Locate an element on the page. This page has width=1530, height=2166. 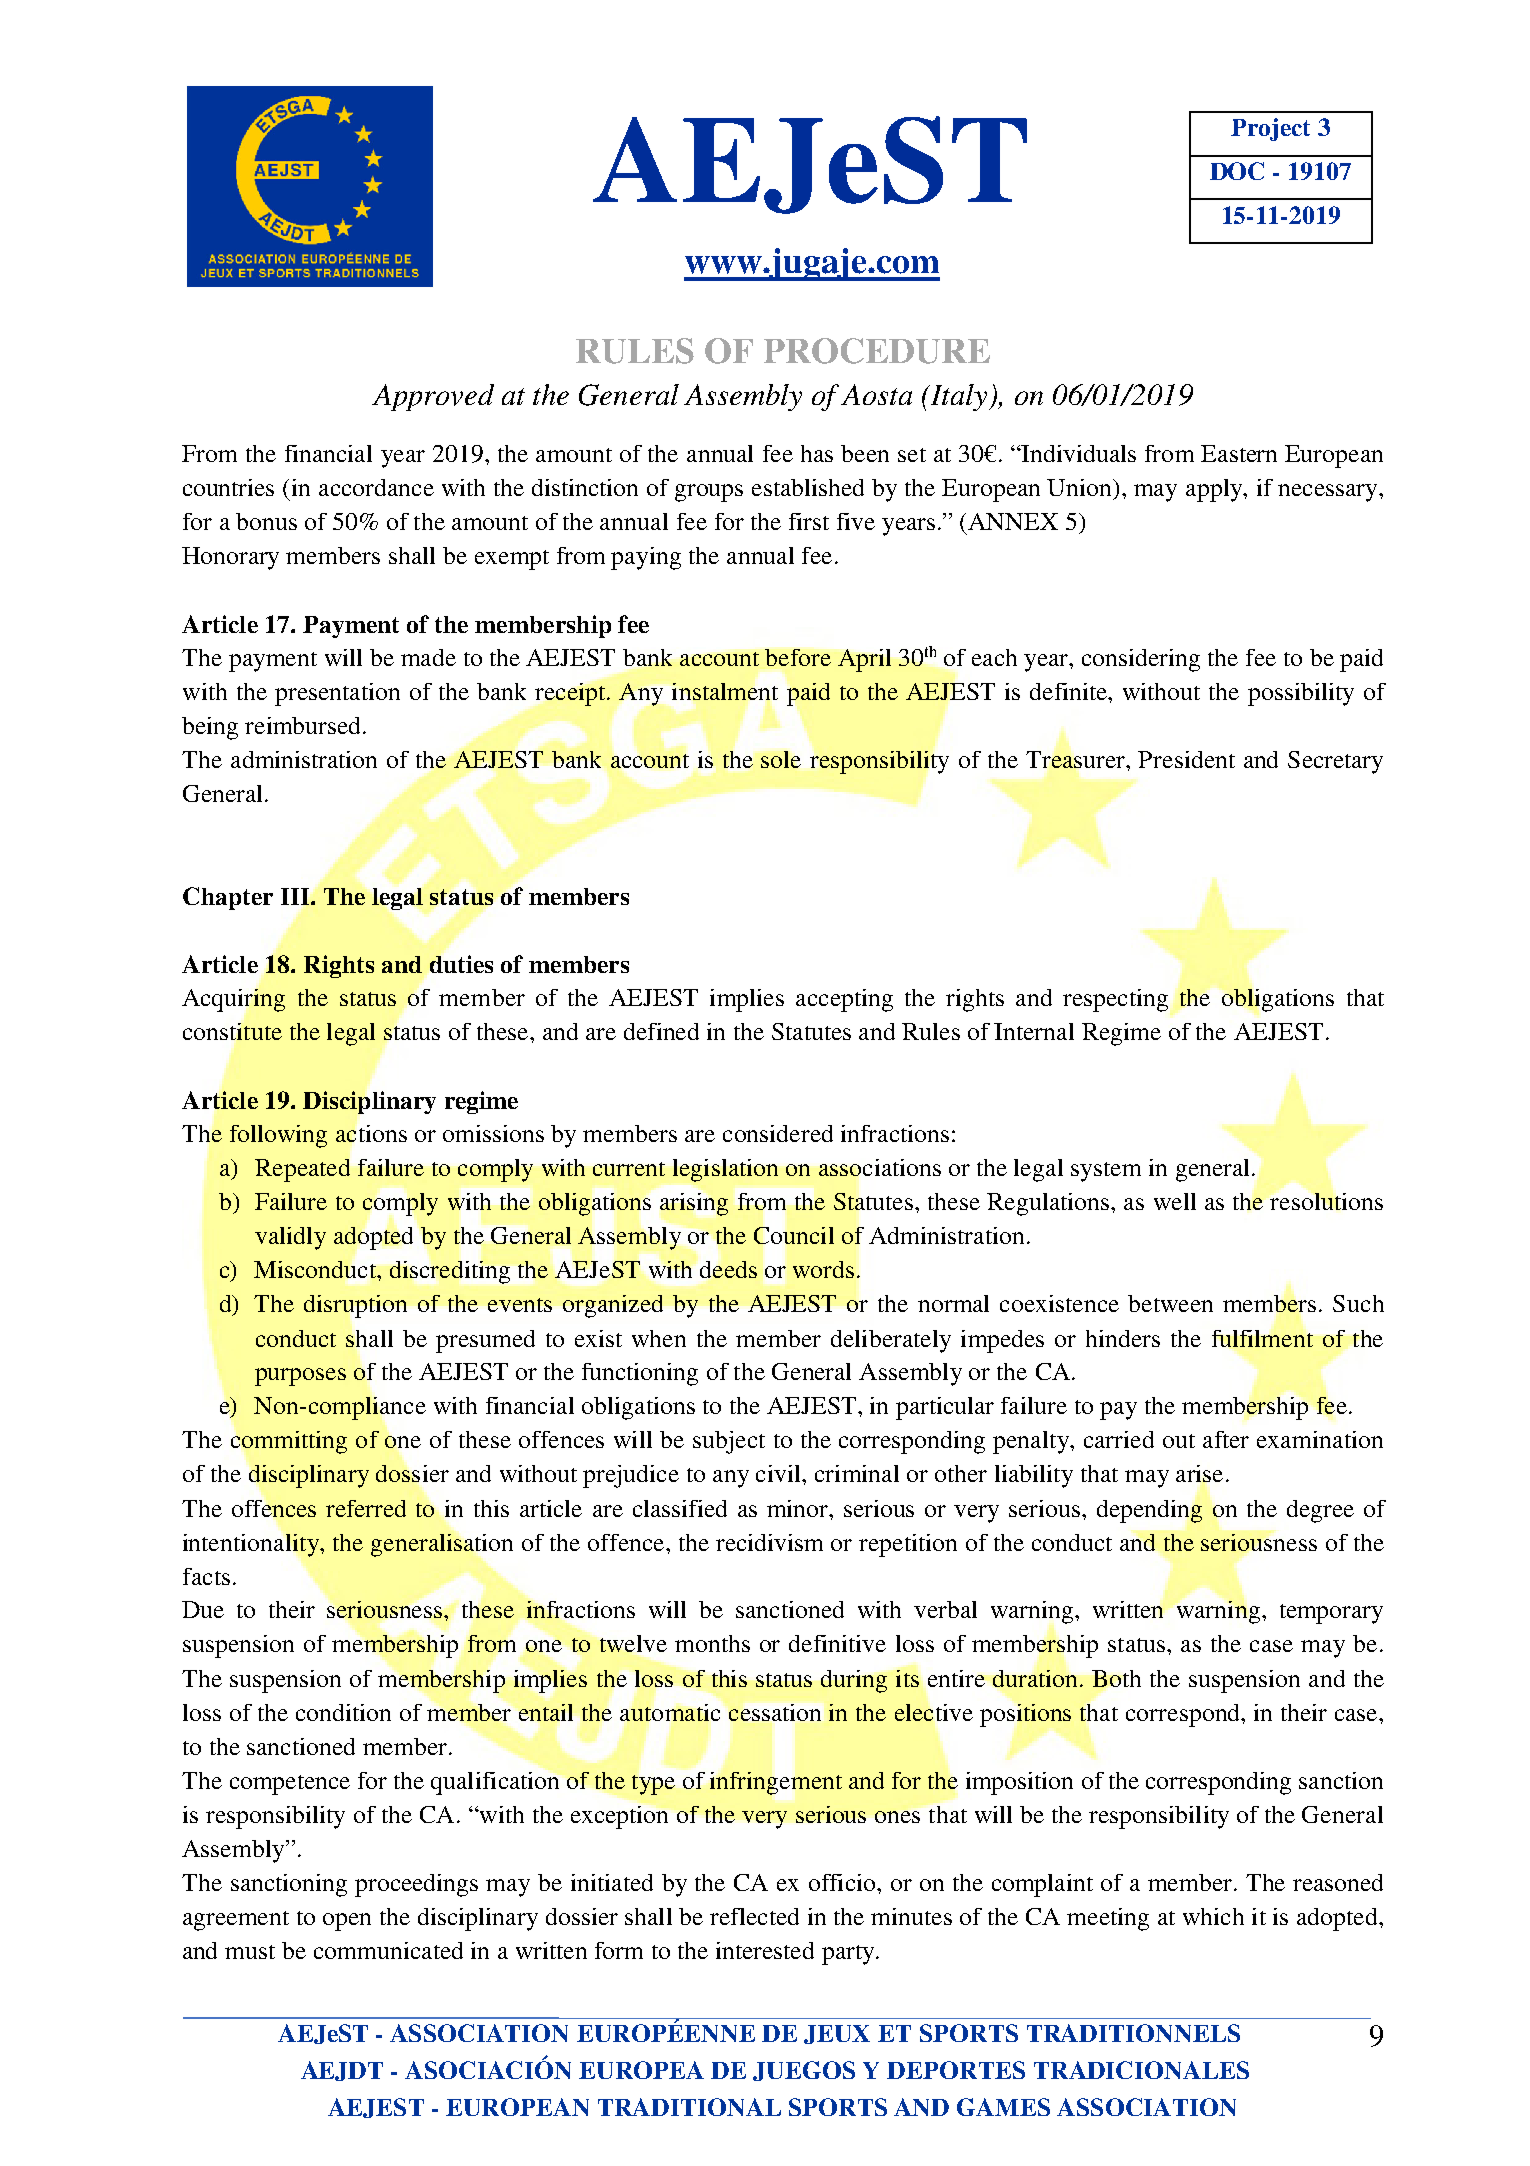
following is located at coordinates (278, 1136).
